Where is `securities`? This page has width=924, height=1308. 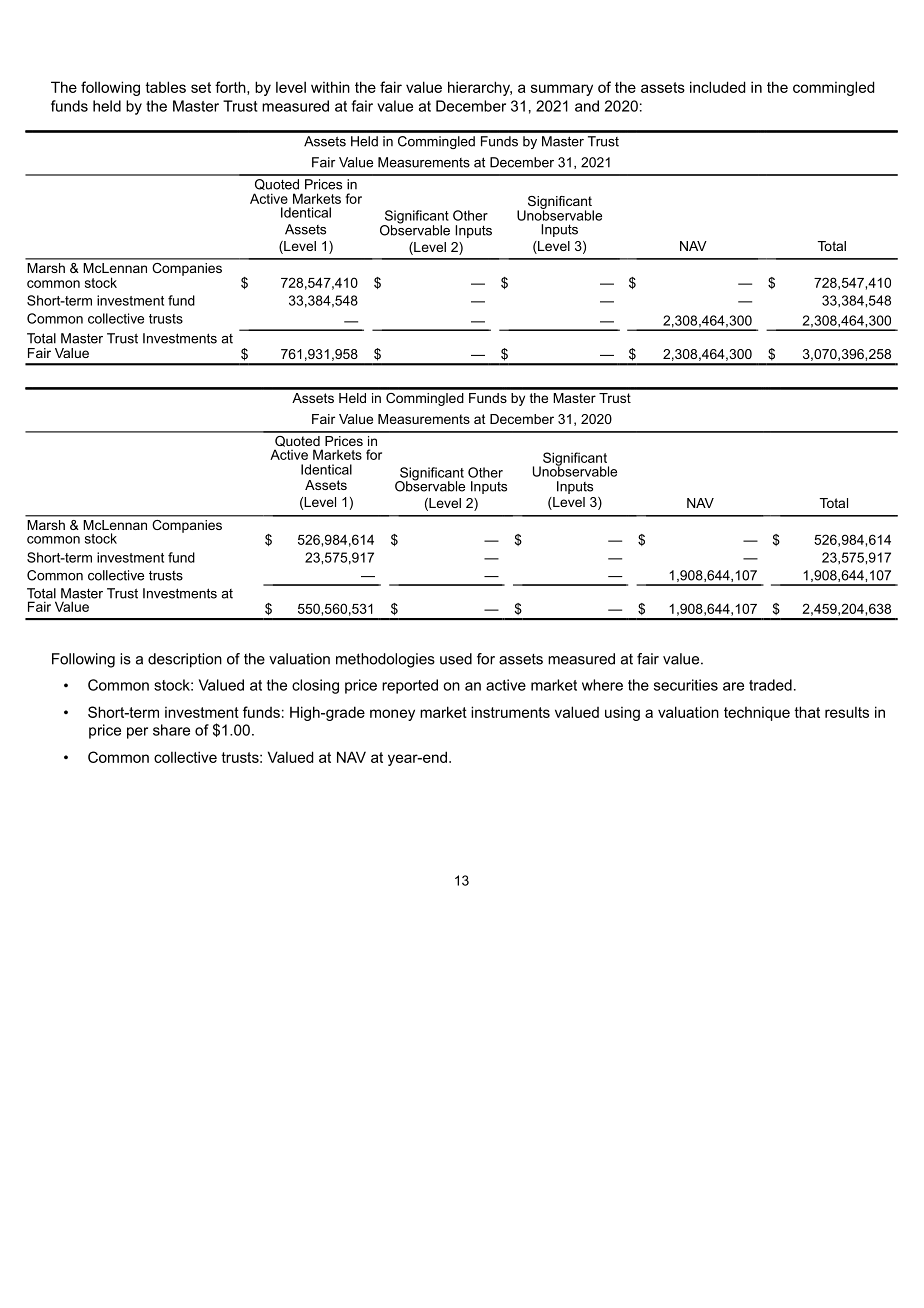
securities is located at coordinates (686, 685).
